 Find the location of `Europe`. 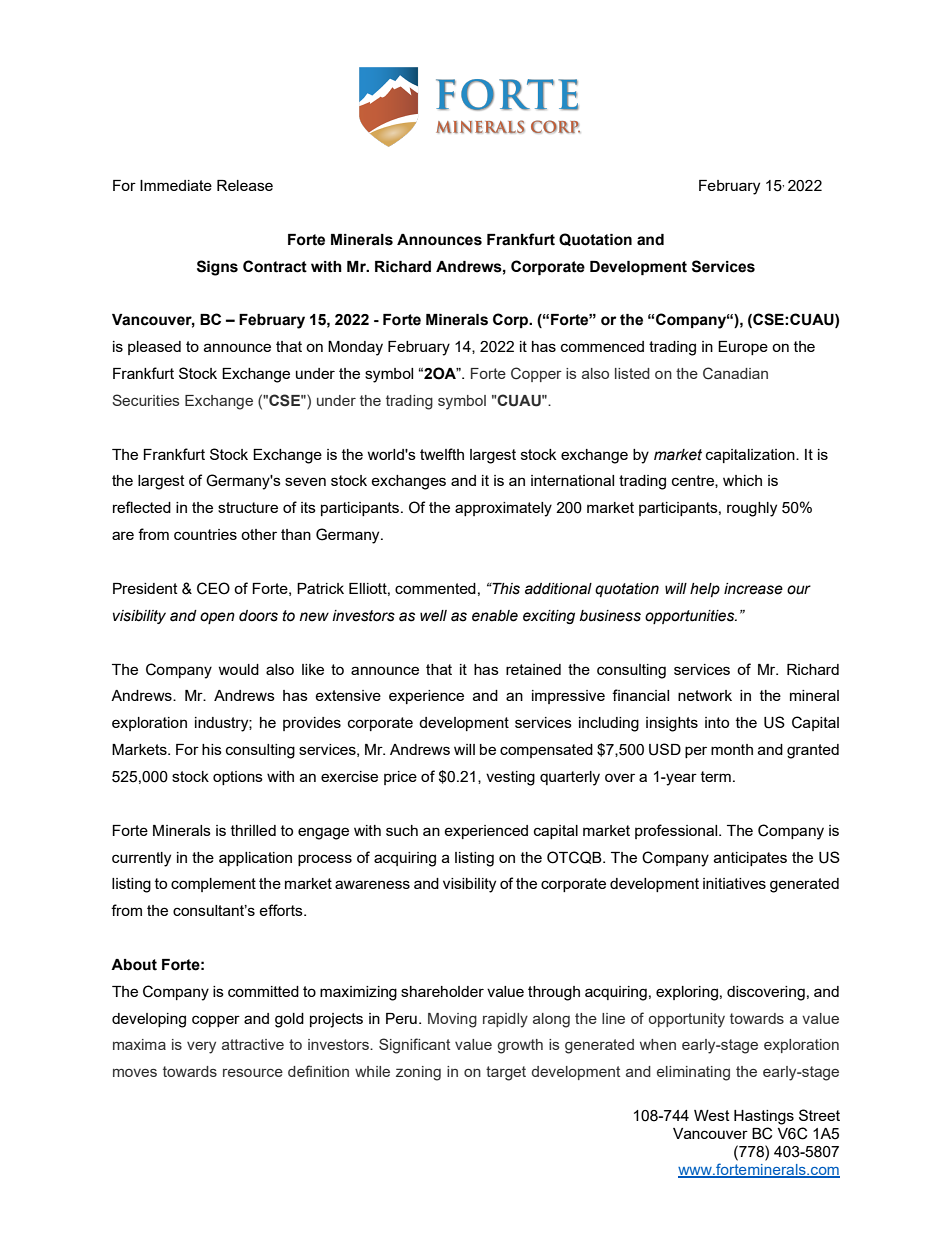

Europe is located at coordinates (743, 348).
